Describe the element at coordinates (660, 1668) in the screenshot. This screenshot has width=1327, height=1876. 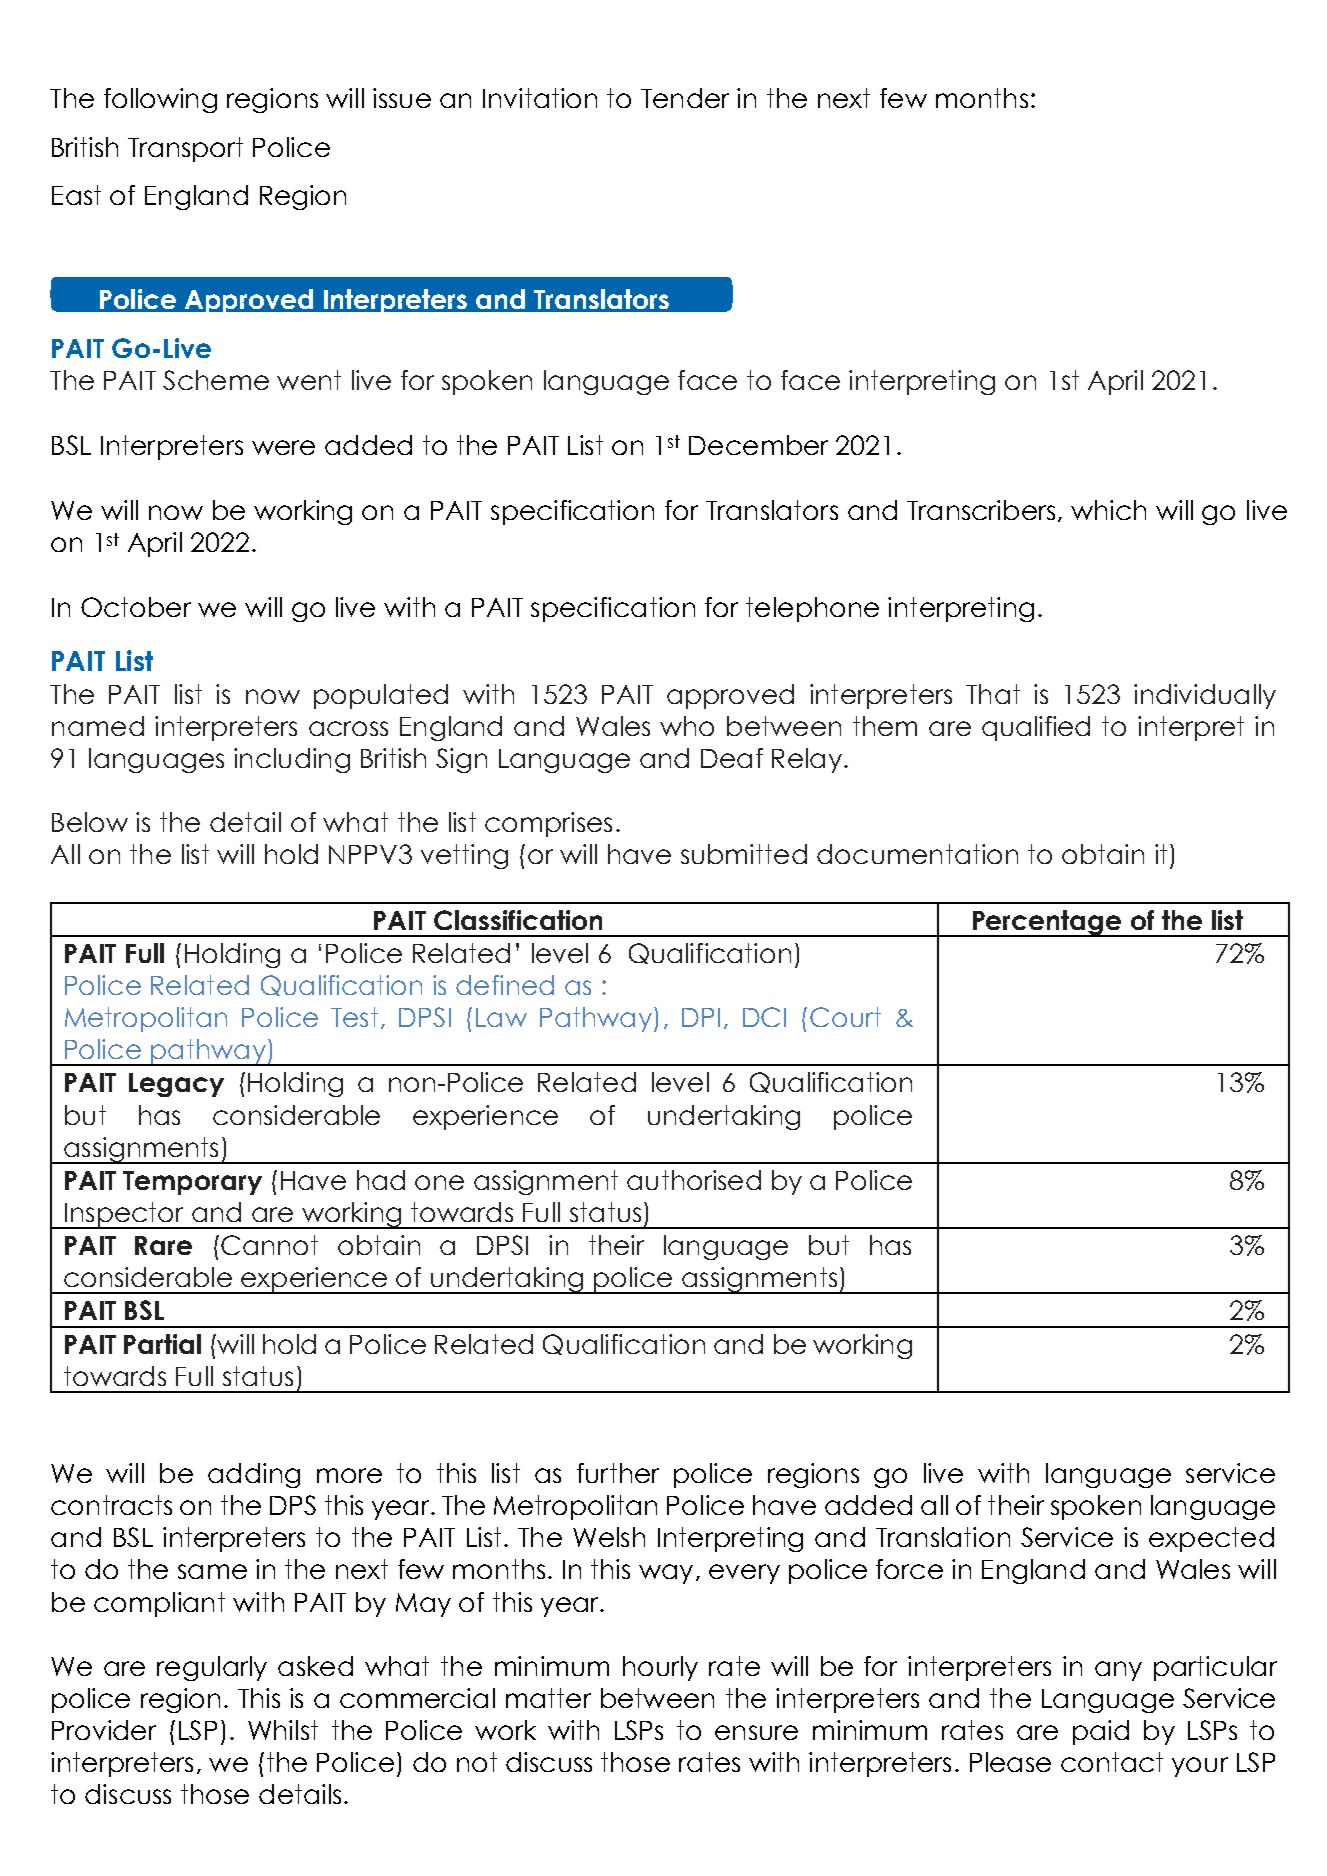
I see `hourly` at that location.
